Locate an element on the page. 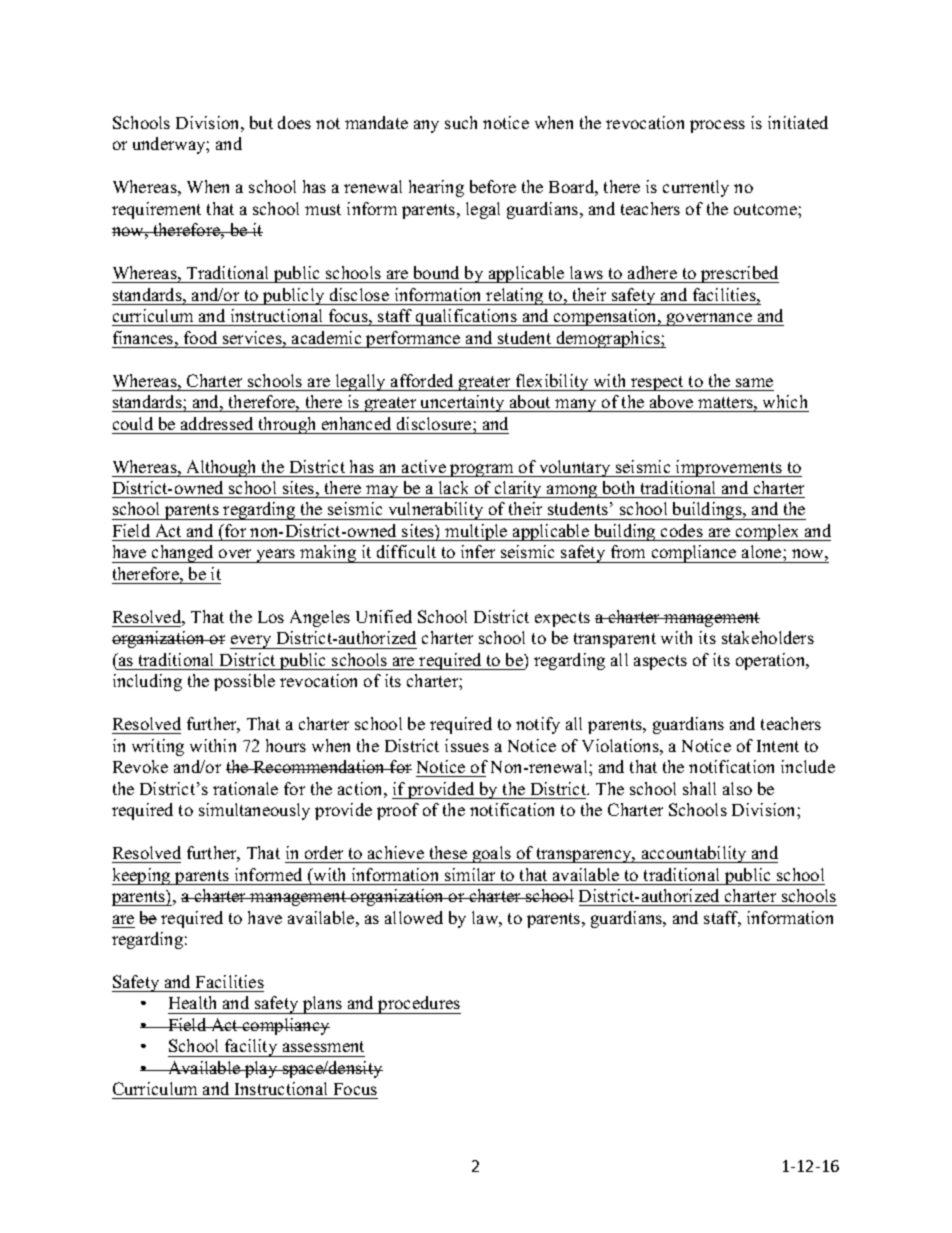 The image size is (952, 1233). issues is located at coordinates (467, 745).
